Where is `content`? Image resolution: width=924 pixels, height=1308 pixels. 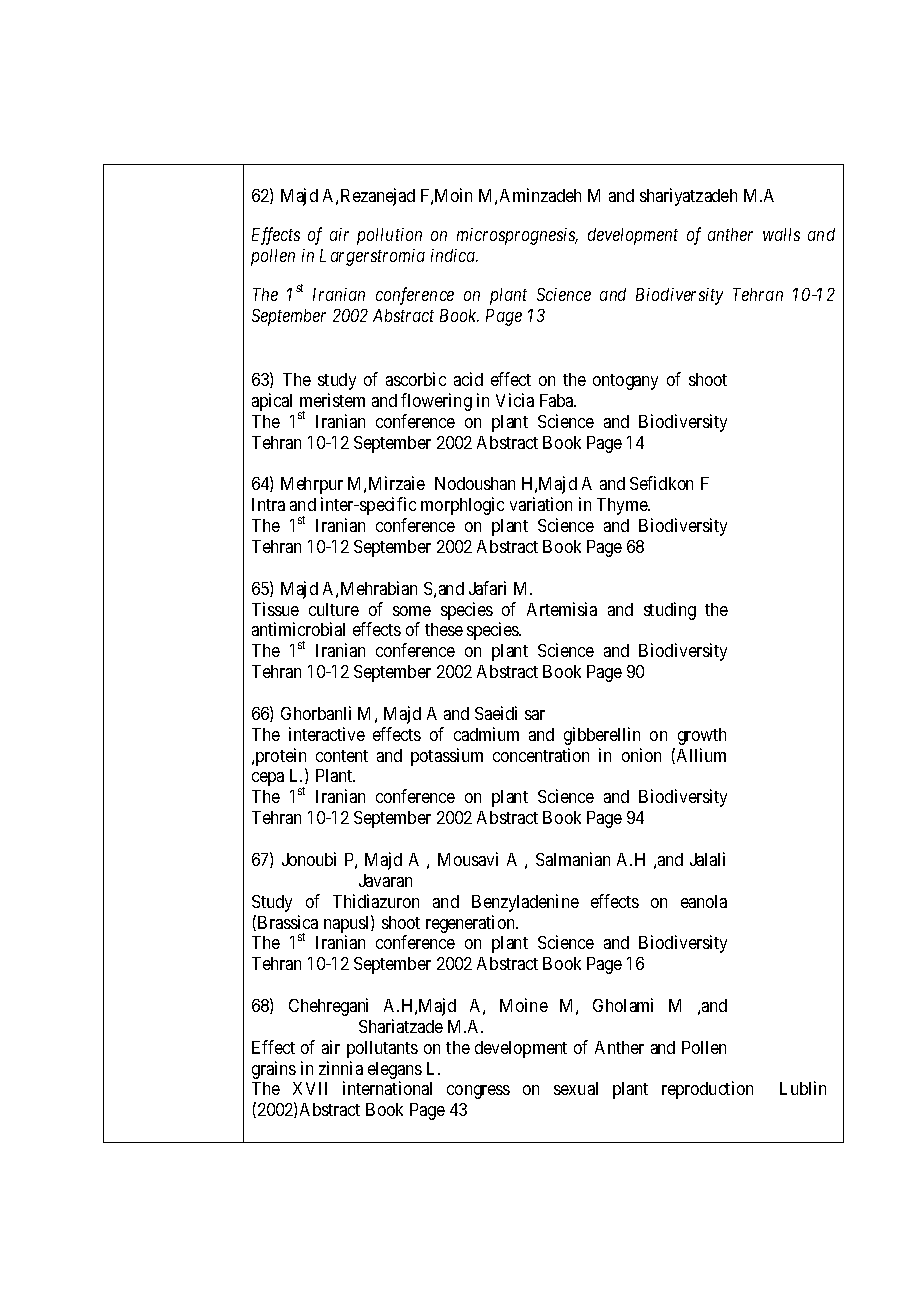
content is located at coordinates (342, 756).
